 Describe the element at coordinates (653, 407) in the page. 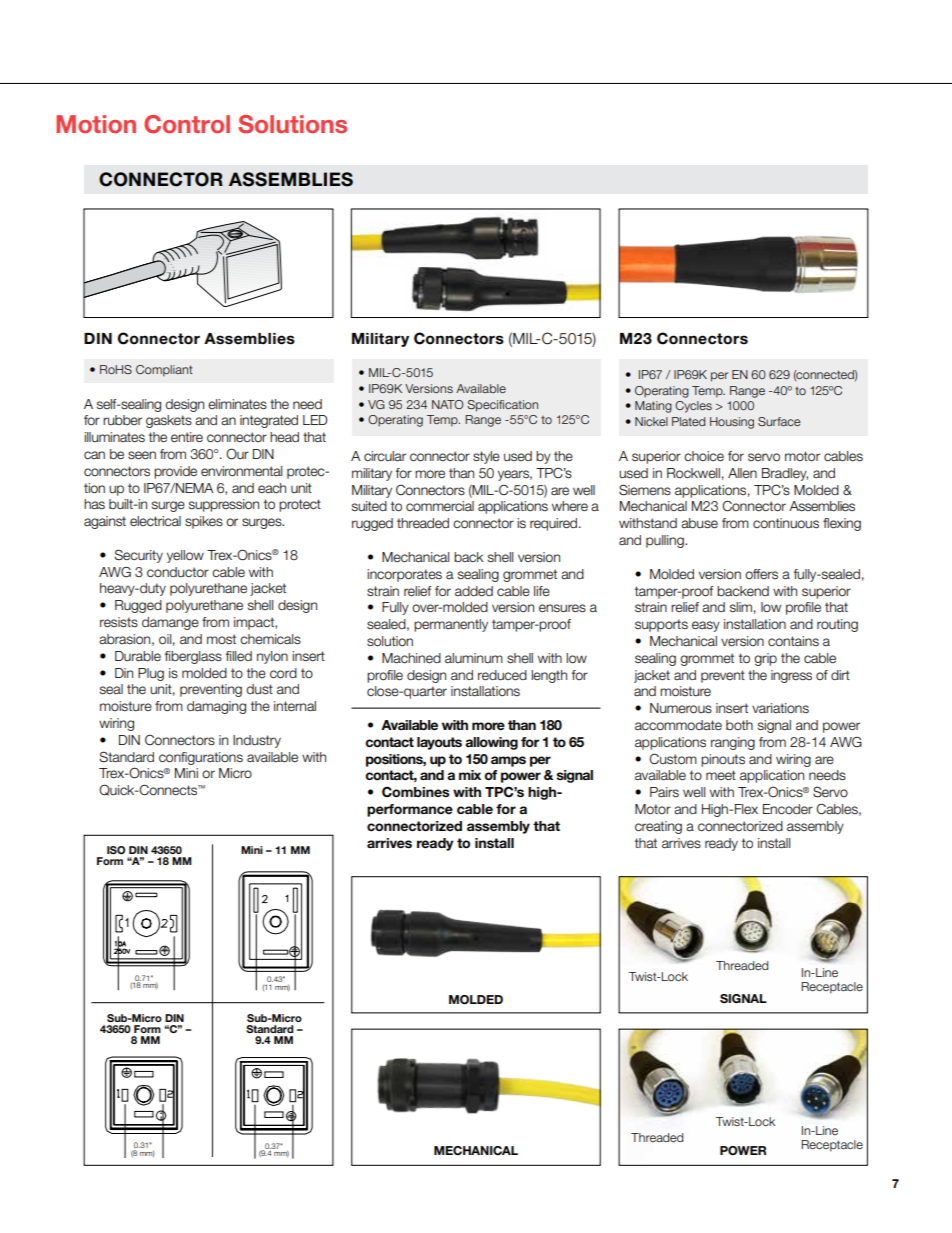

I see `Mating` at that location.
